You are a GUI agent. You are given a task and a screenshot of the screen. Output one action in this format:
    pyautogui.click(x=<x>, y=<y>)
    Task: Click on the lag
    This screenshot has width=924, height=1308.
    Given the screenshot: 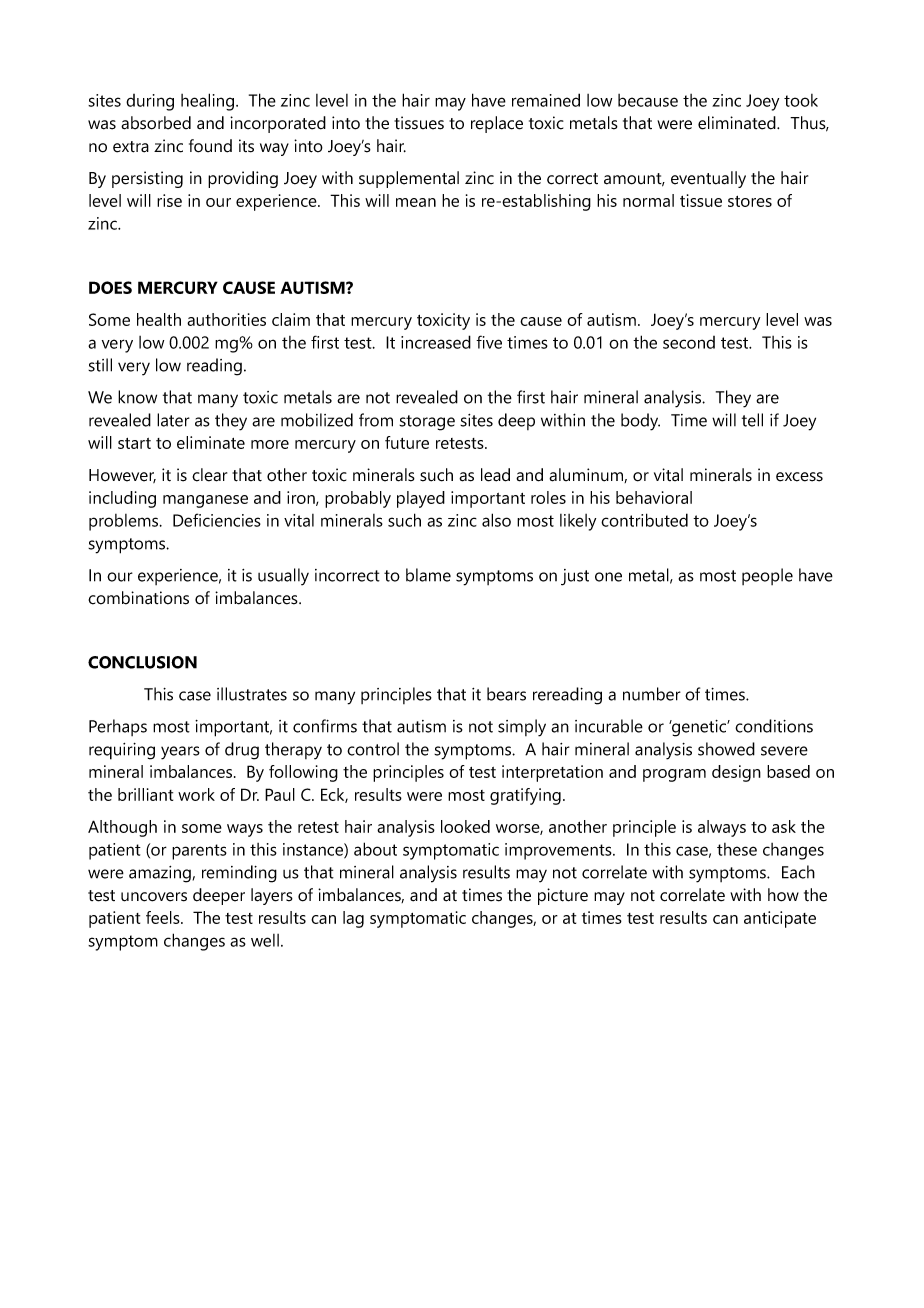 What is the action you would take?
    pyautogui.click(x=353, y=919)
